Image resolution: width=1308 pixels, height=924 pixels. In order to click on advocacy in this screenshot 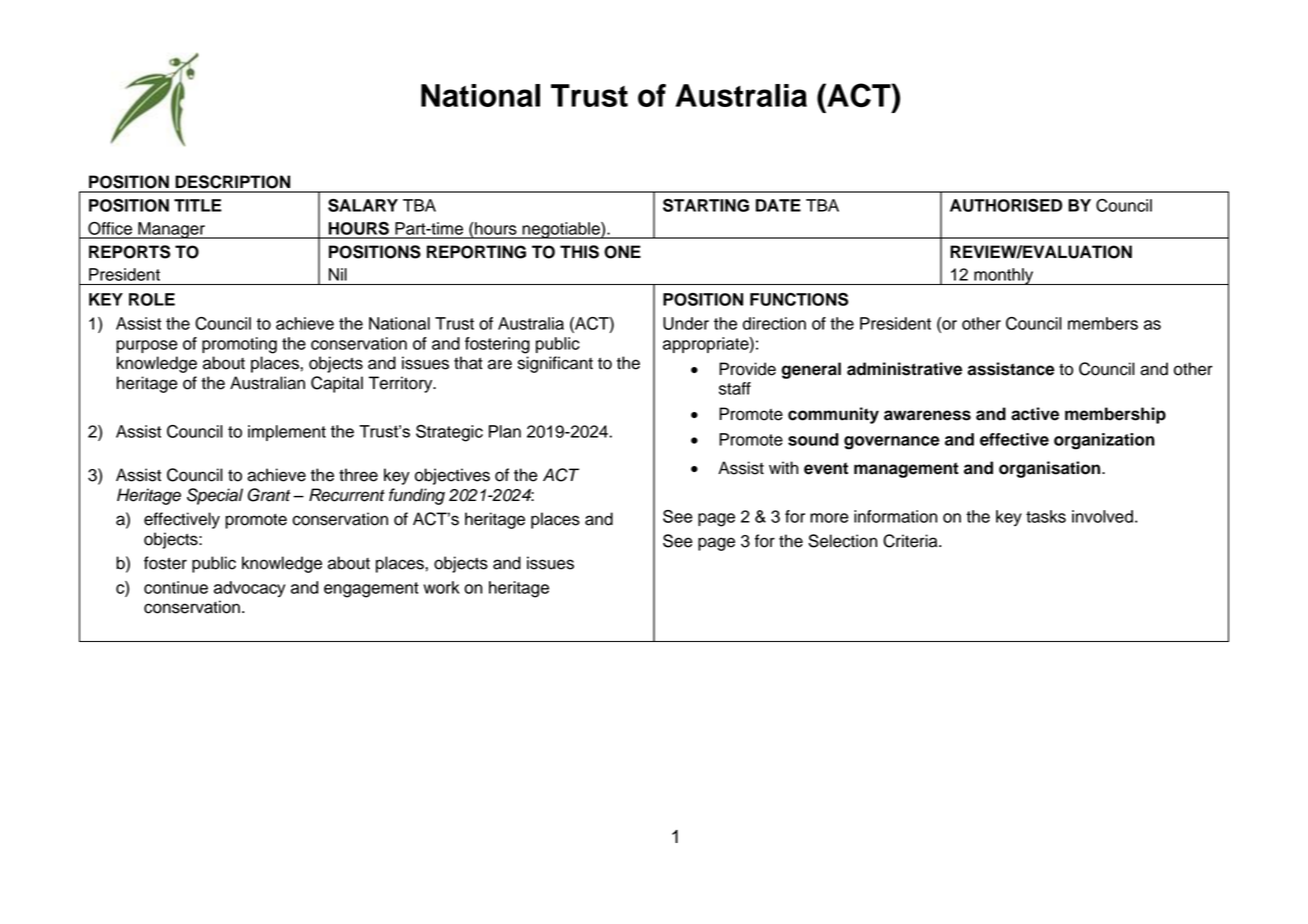, I will do `click(249, 589)`.
